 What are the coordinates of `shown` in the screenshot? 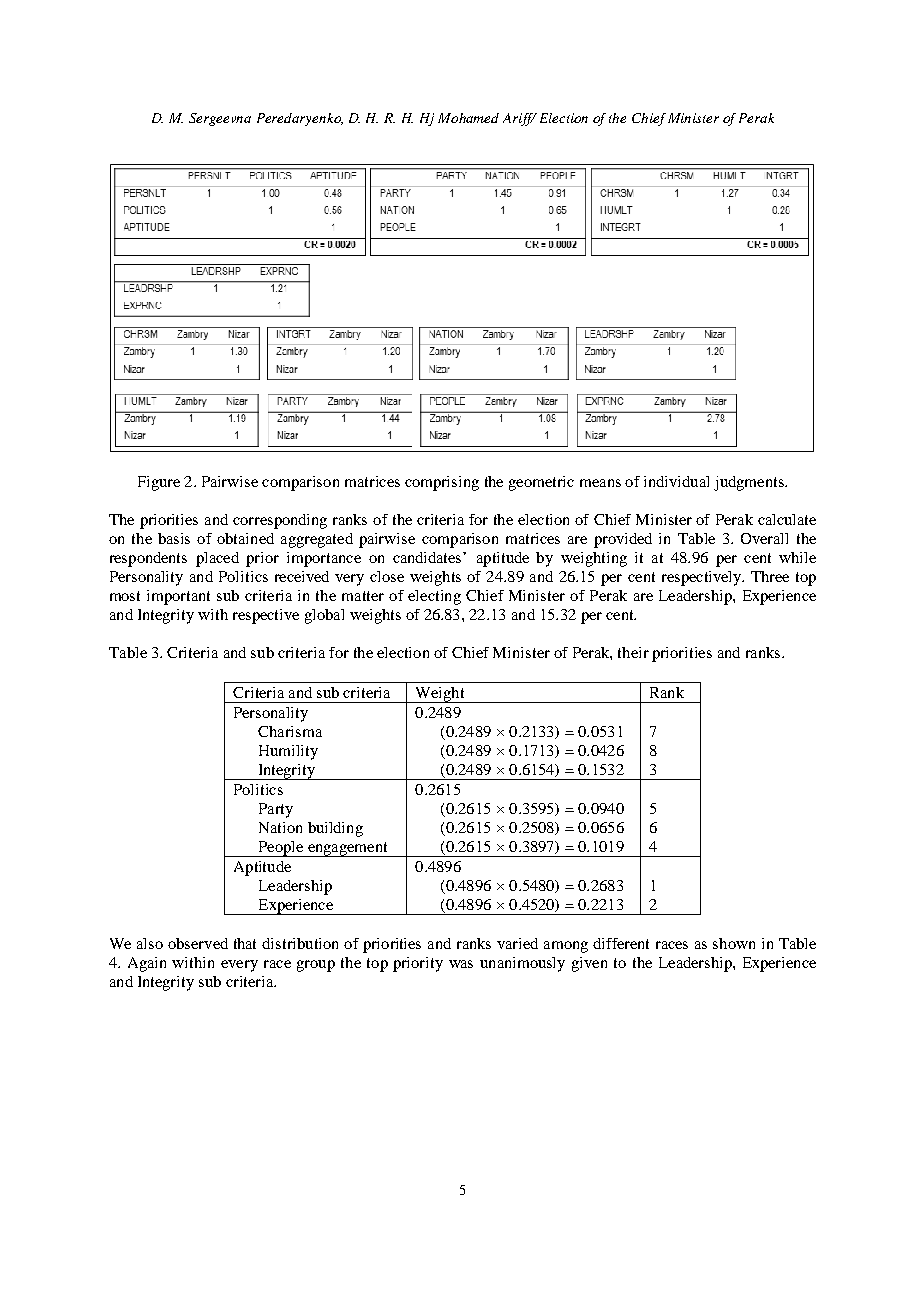 It's located at (734, 943).
